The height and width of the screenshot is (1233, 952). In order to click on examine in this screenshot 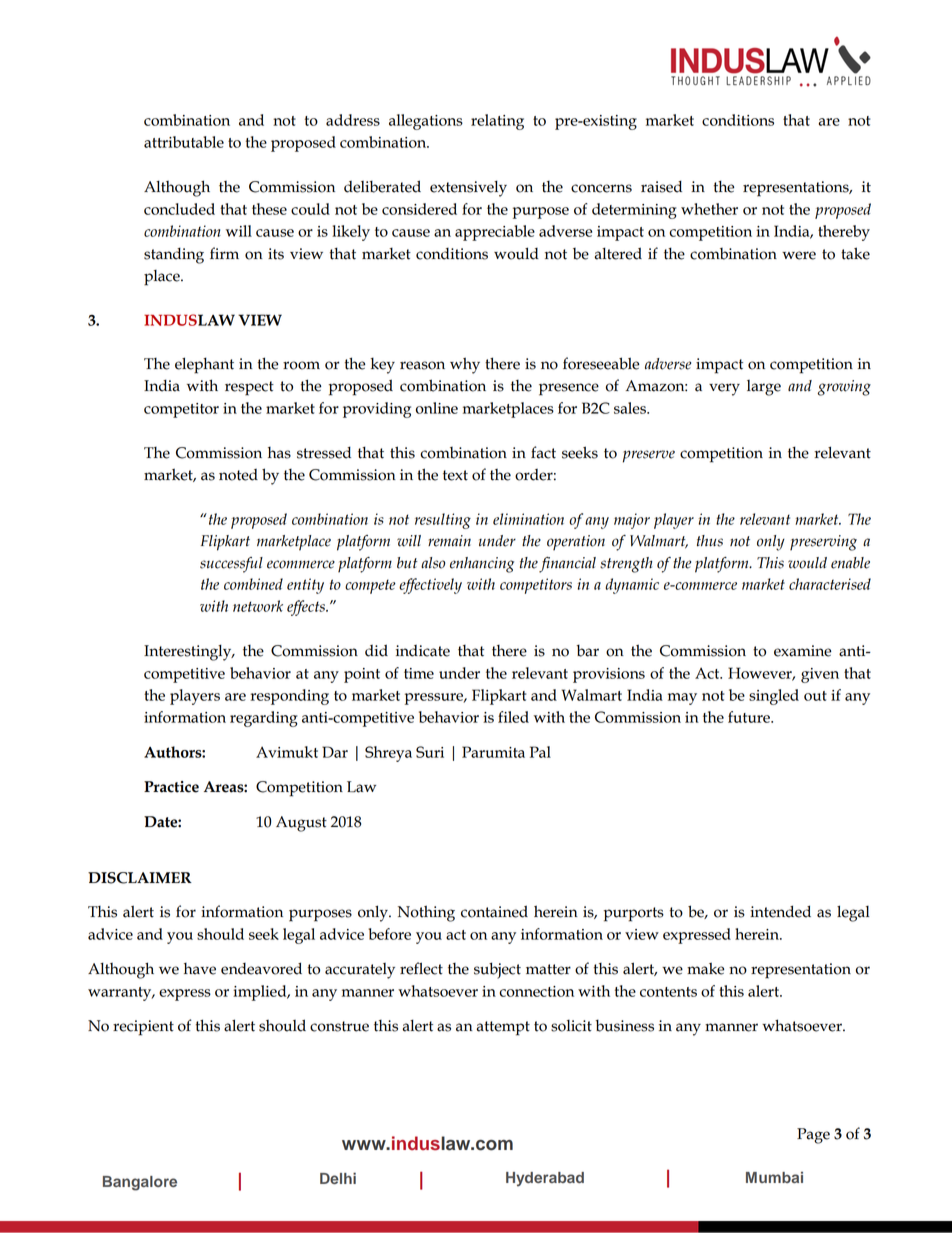, I will do `click(802, 651)`.
